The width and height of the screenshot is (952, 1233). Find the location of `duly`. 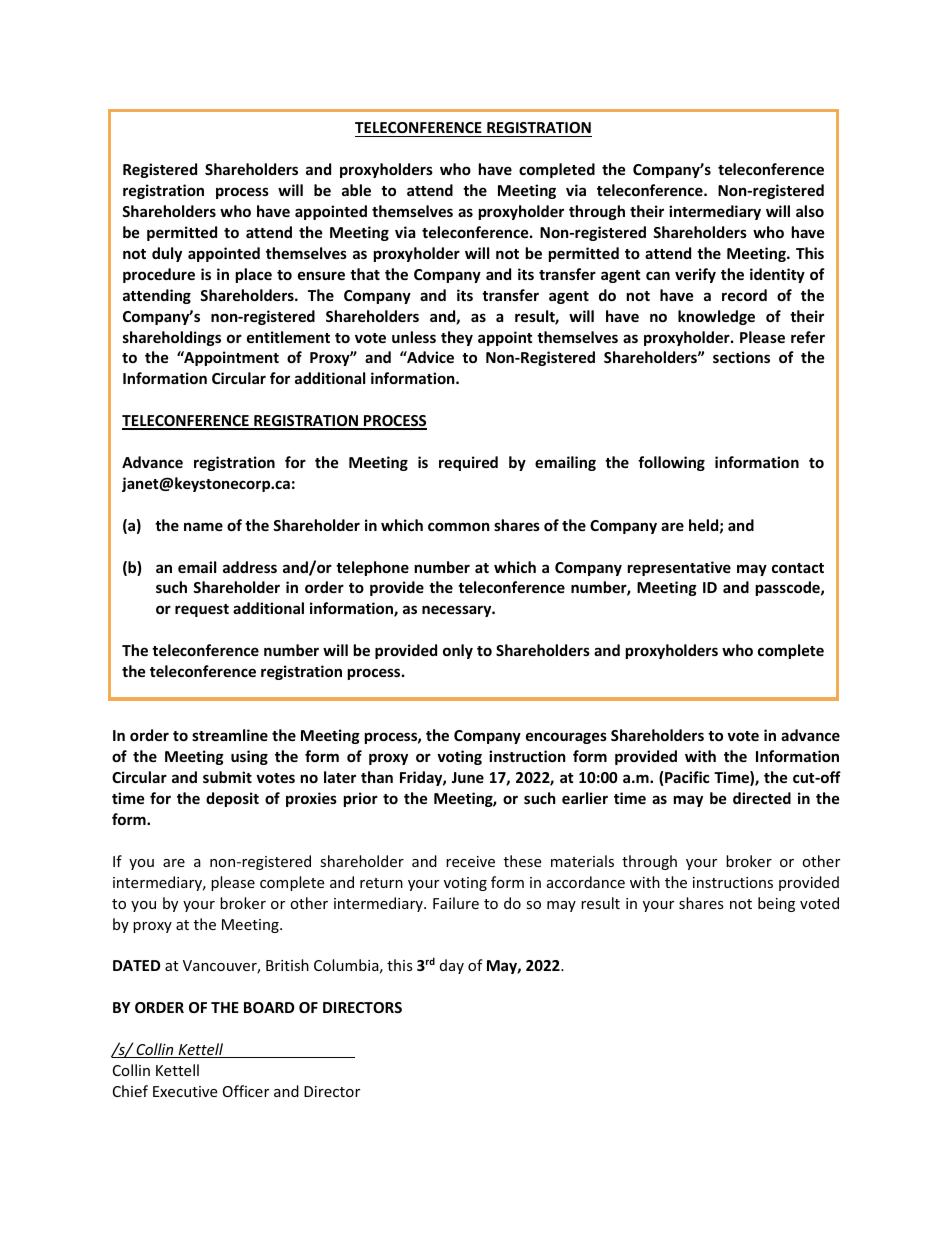

duly is located at coordinates (167, 254).
